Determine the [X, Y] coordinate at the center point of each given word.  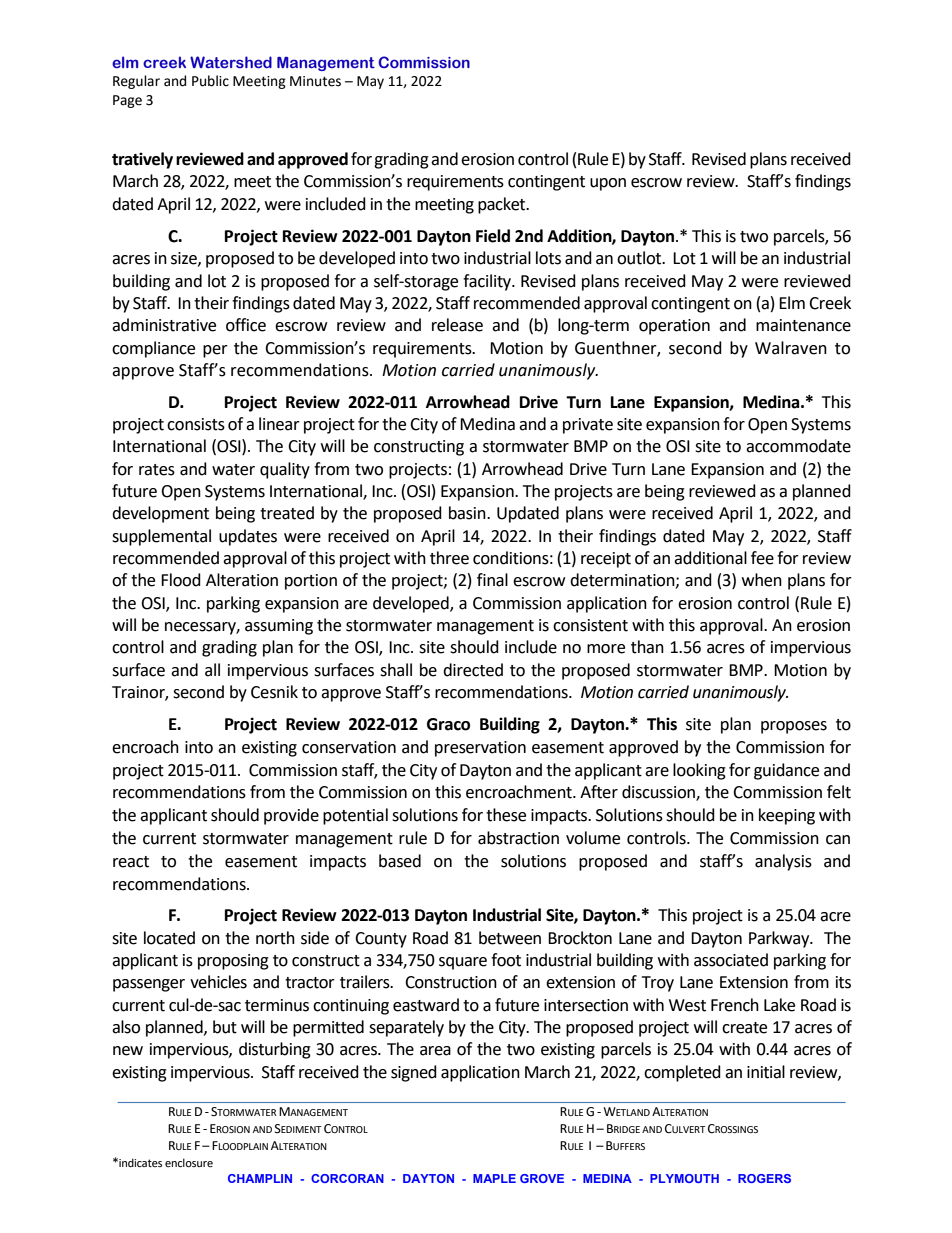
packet [503, 205]
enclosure [189, 1162]
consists [196, 424]
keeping [787, 816]
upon [608, 184]
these [506, 815]
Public [210, 81]
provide [291, 816]
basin [468, 513]
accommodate [798, 446]
